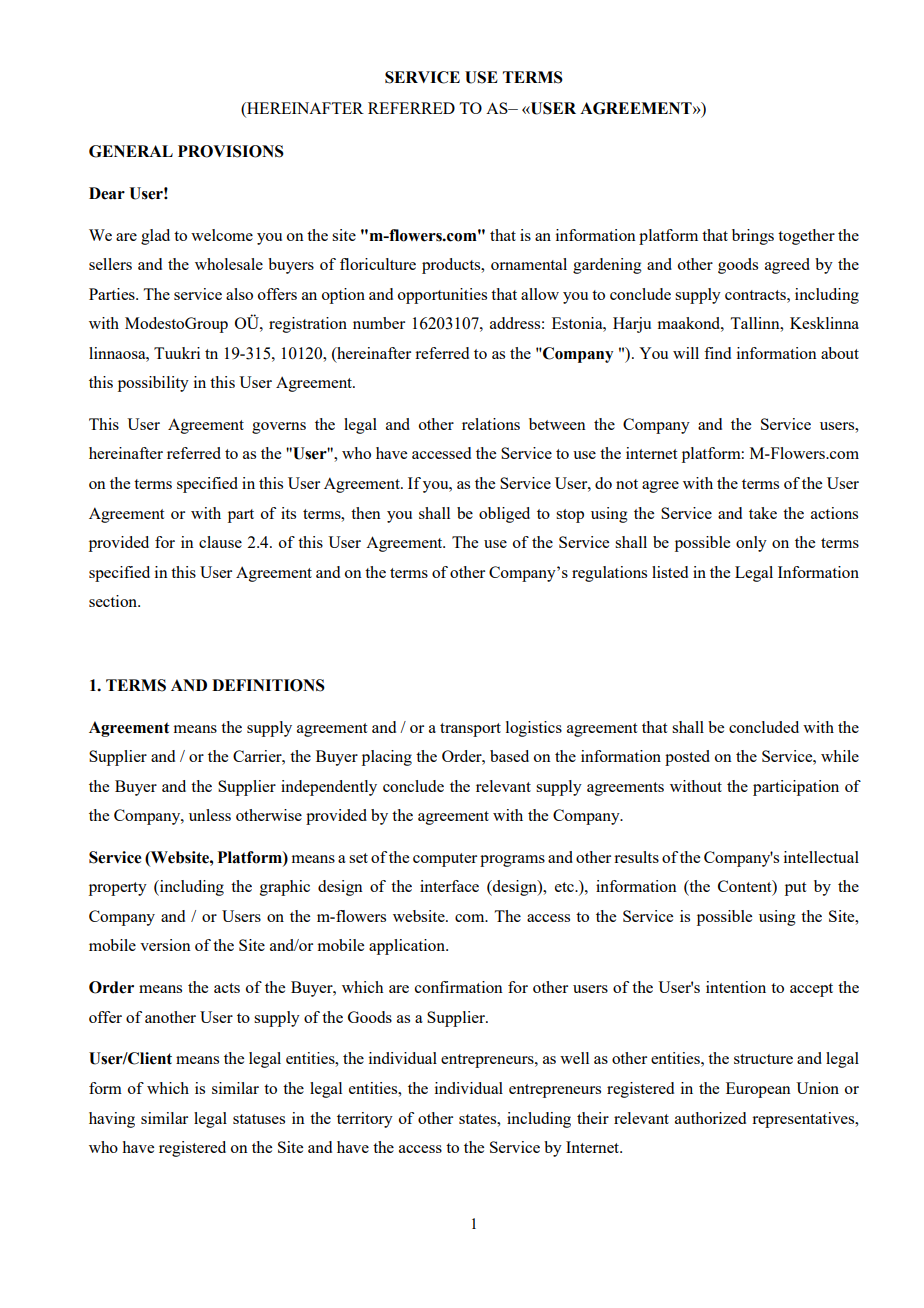  I want to click on statuses, so click(259, 1119).
